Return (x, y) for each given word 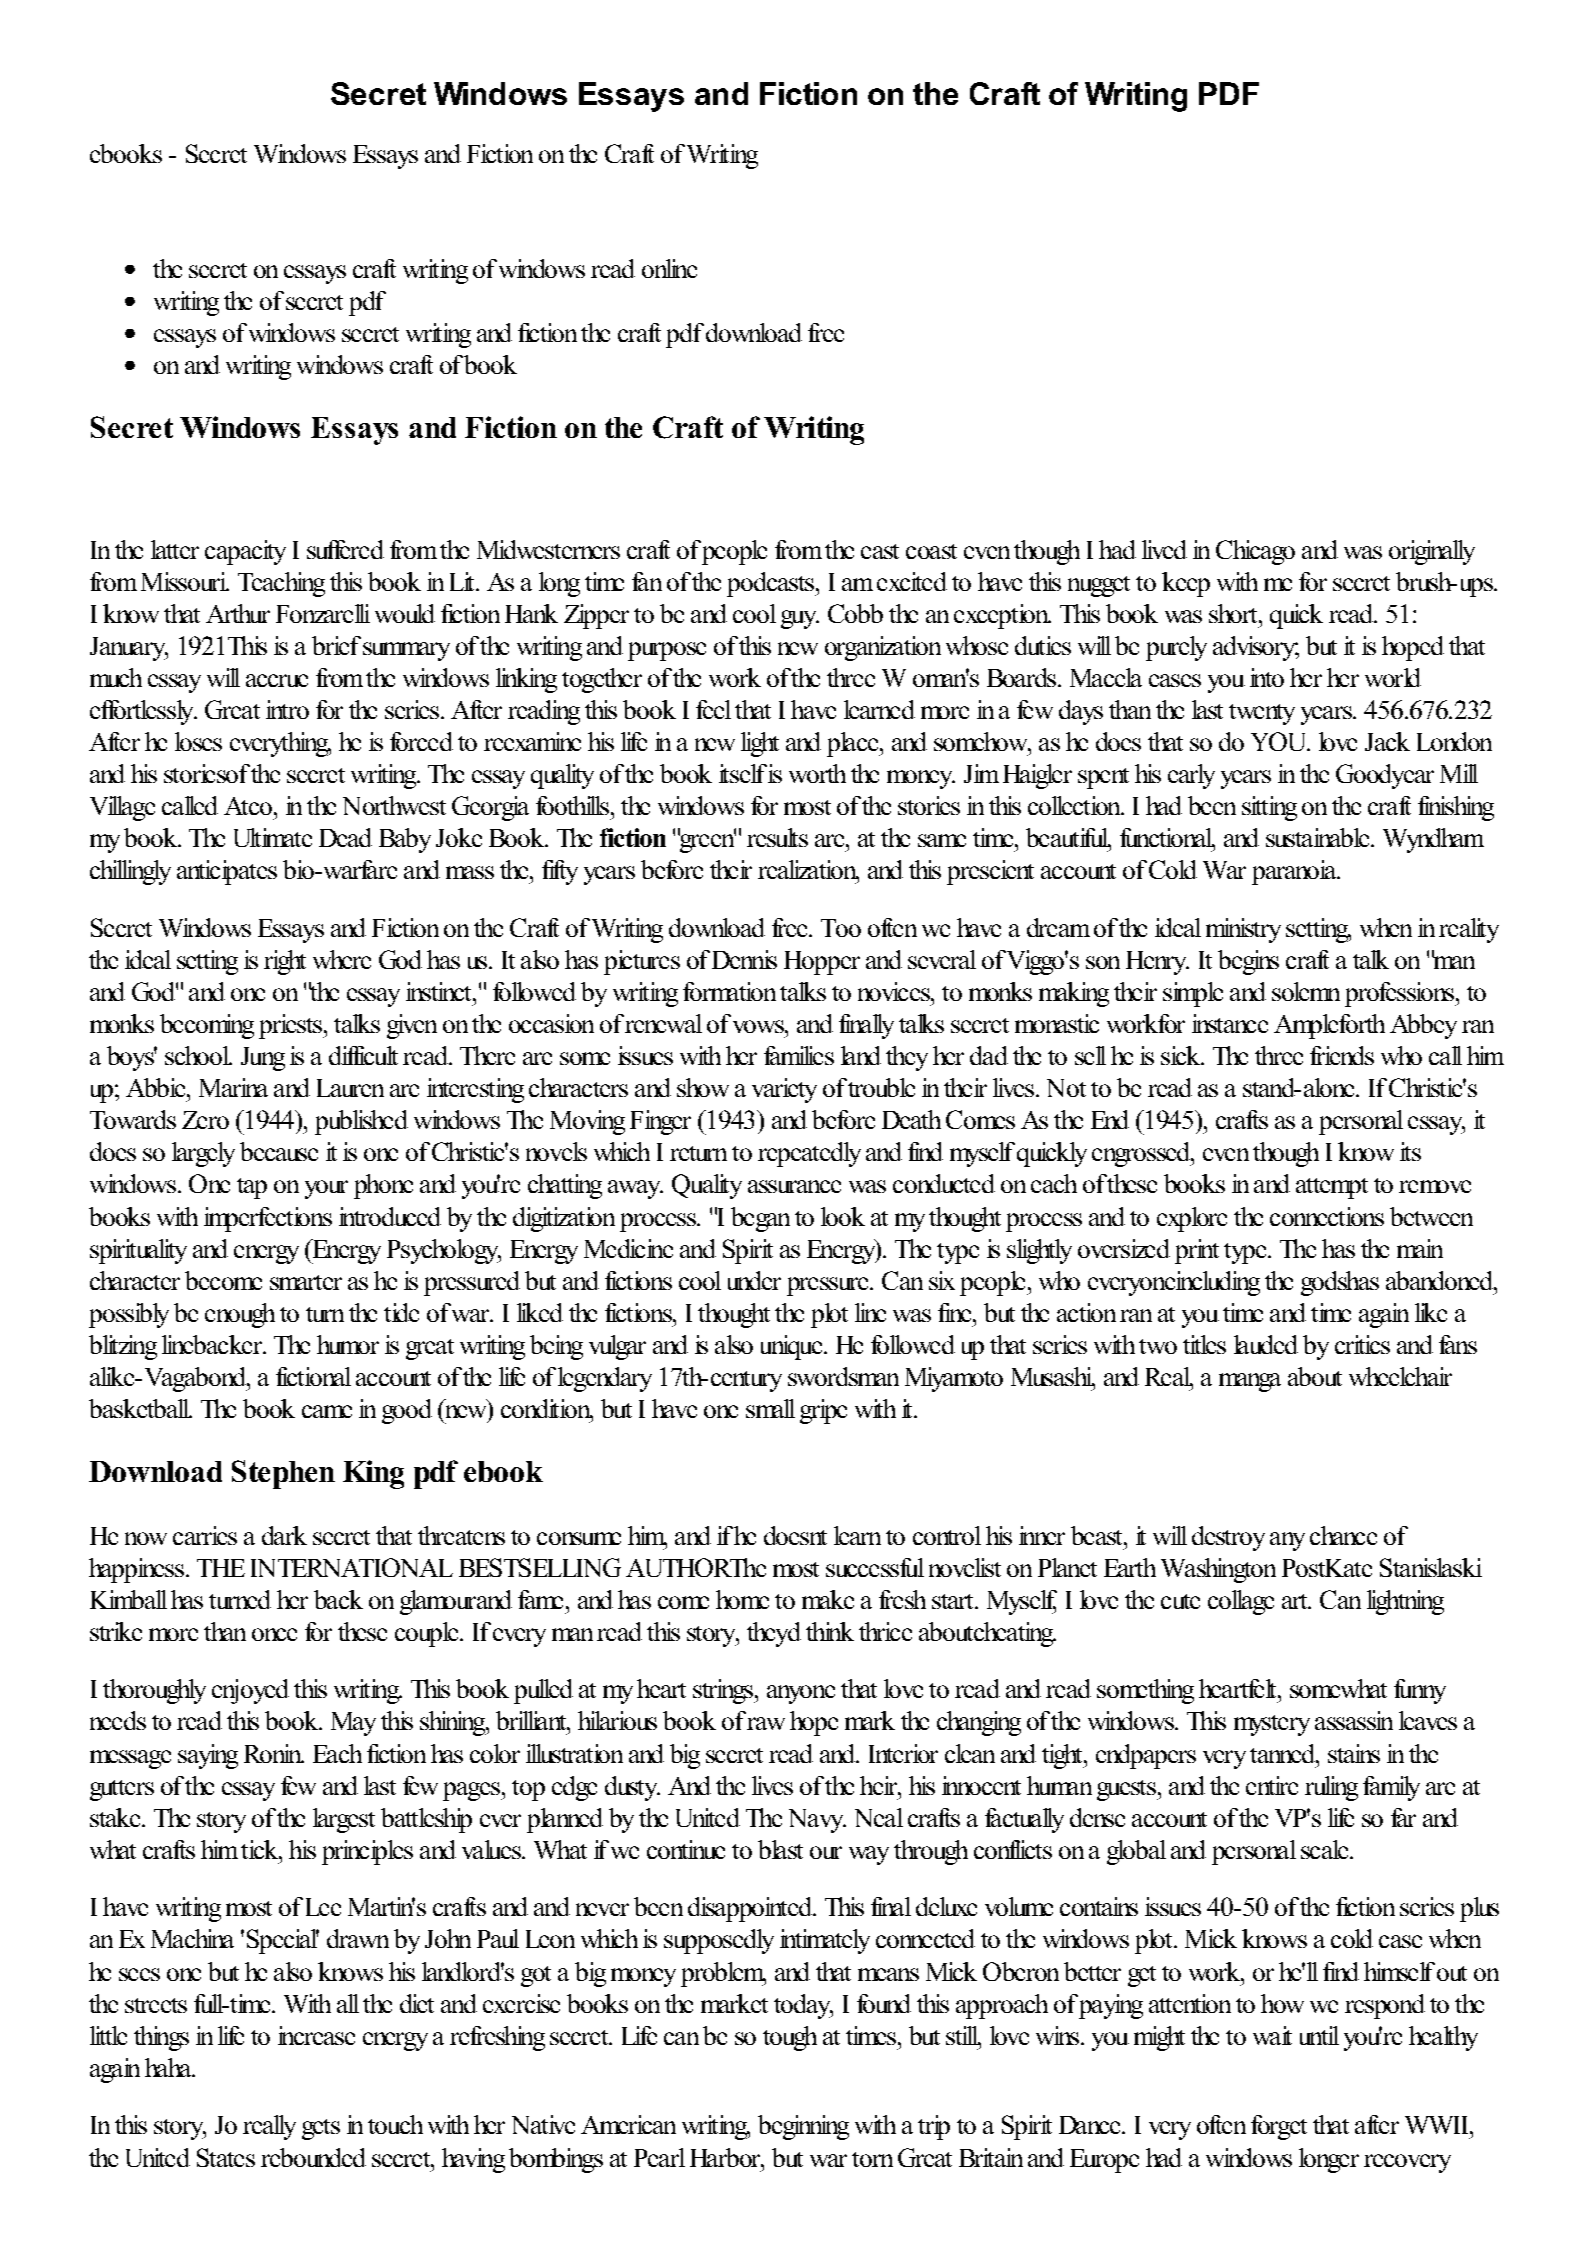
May (353, 1724)
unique (793, 1347)
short (1234, 613)
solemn (1306, 991)
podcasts (772, 584)
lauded (1266, 1344)
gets (321, 2129)
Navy (817, 1821)
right (285, 962)
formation (729, 991)
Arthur (238, 613)
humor (348, 1344)
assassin (1354, 1720)
